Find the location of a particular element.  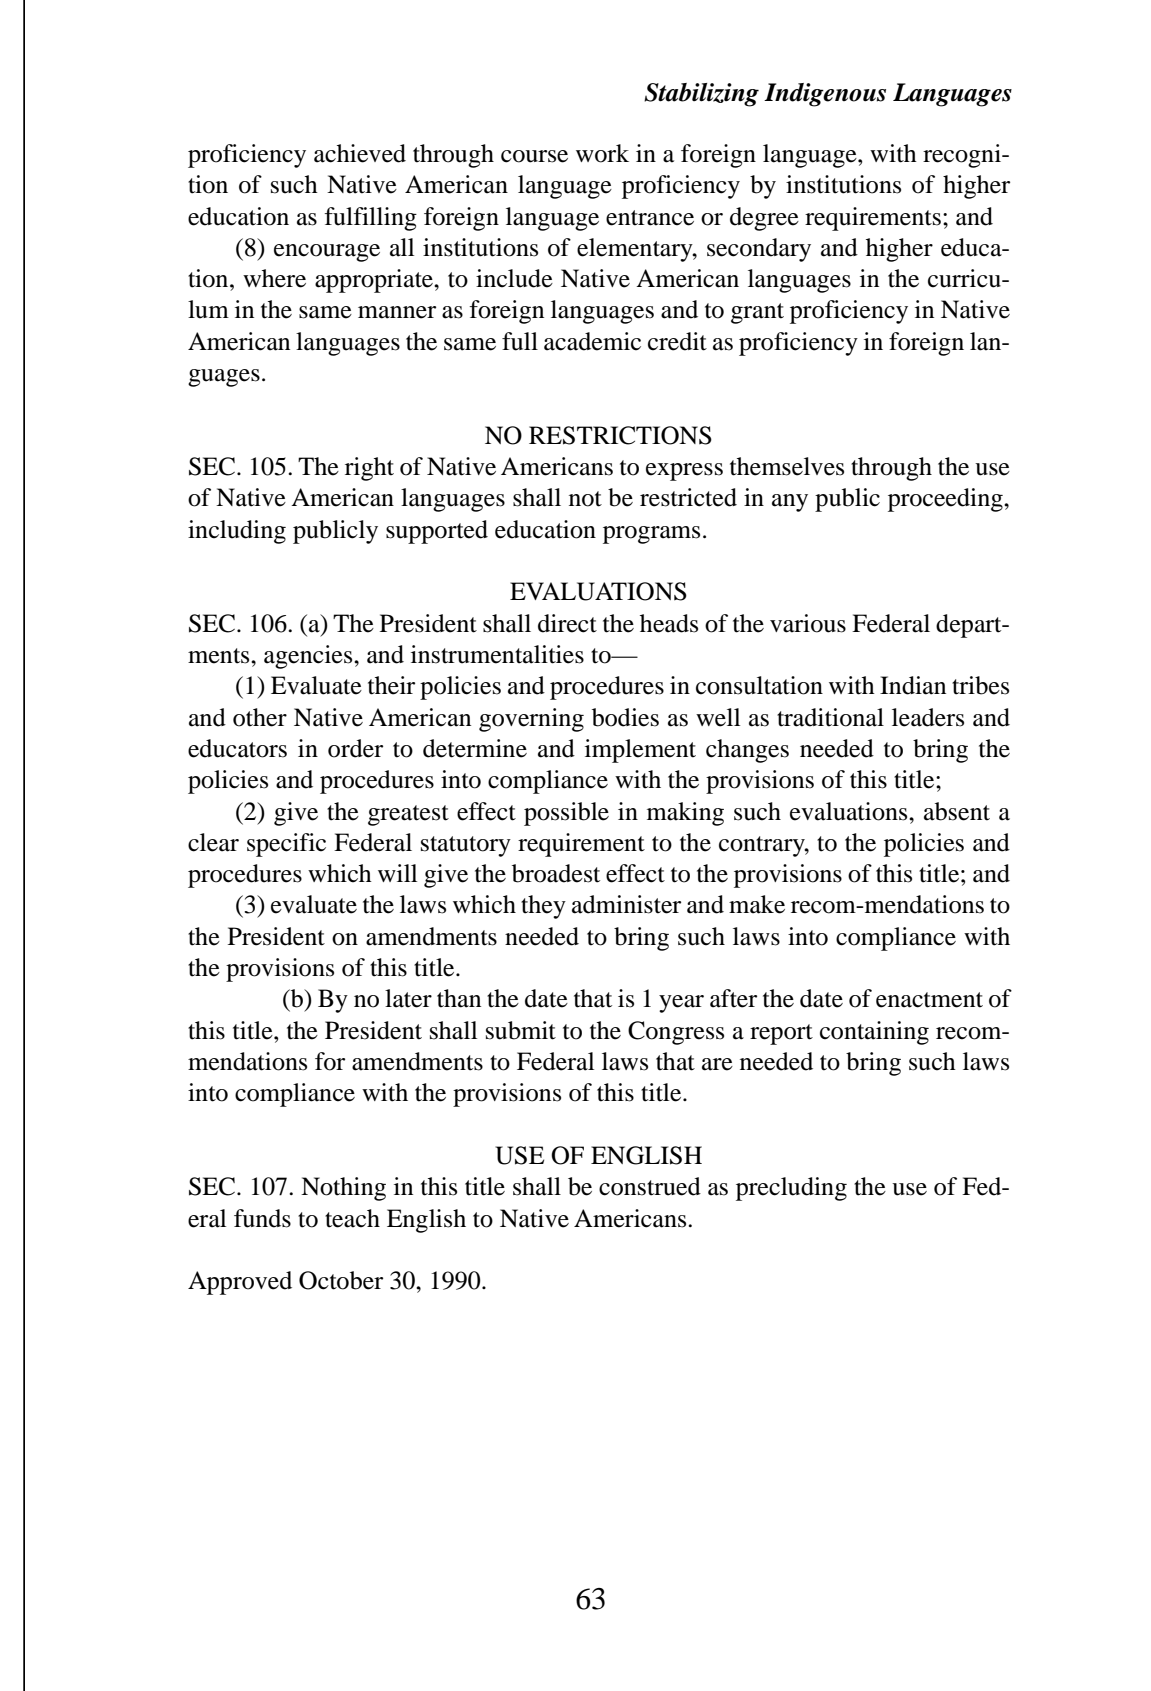

achieved is located at coordinates (360, 153).
